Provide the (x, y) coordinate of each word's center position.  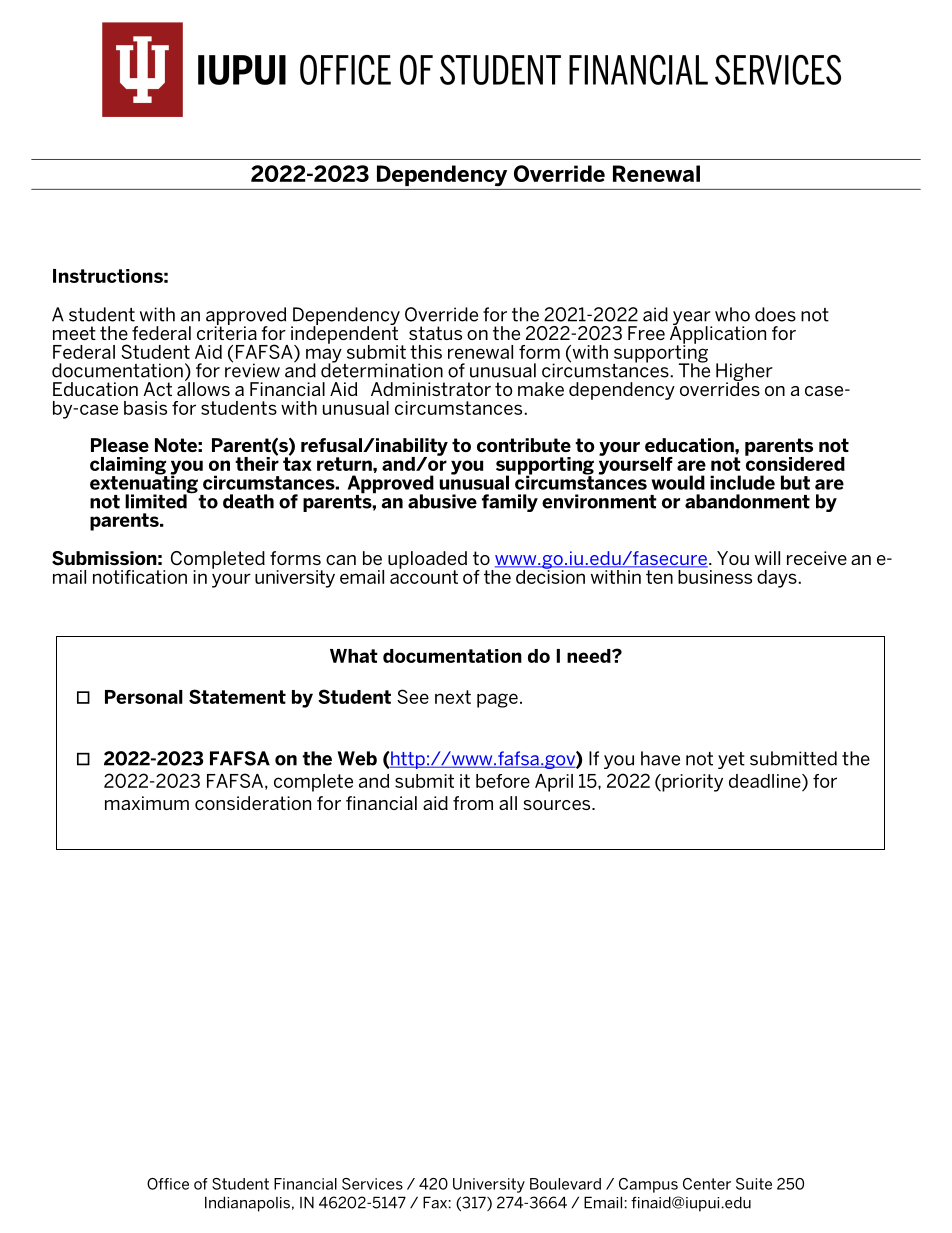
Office (168, 1184)
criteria (227, 332)
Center (707, 1184)
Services (372, 1184)
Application (718, 335)
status (435, 333)
